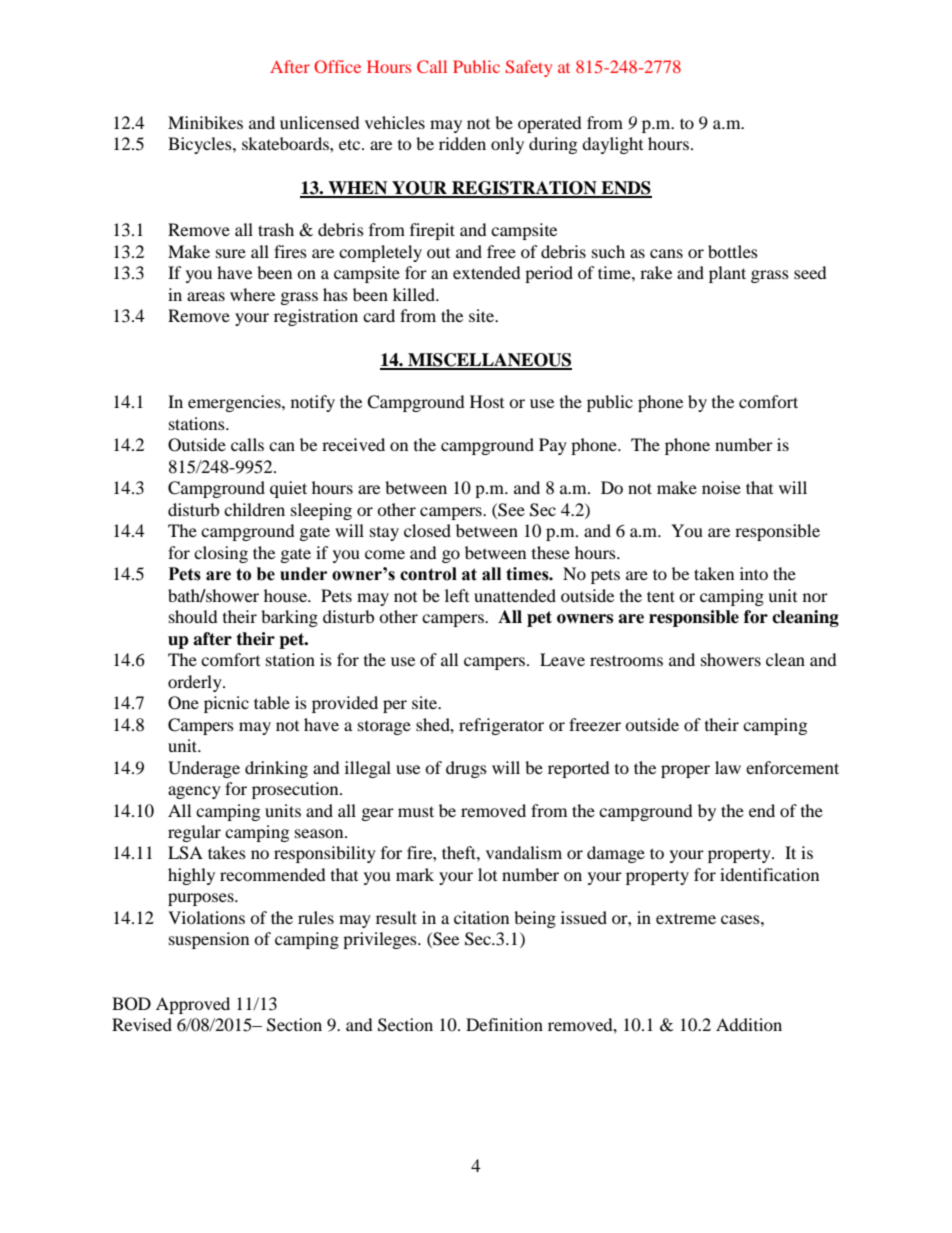 The width and height of the document is (952, 1233). What do you see at coordinates (727, 274) in the document?
I see `plant` at bounding box center [727, 274].
